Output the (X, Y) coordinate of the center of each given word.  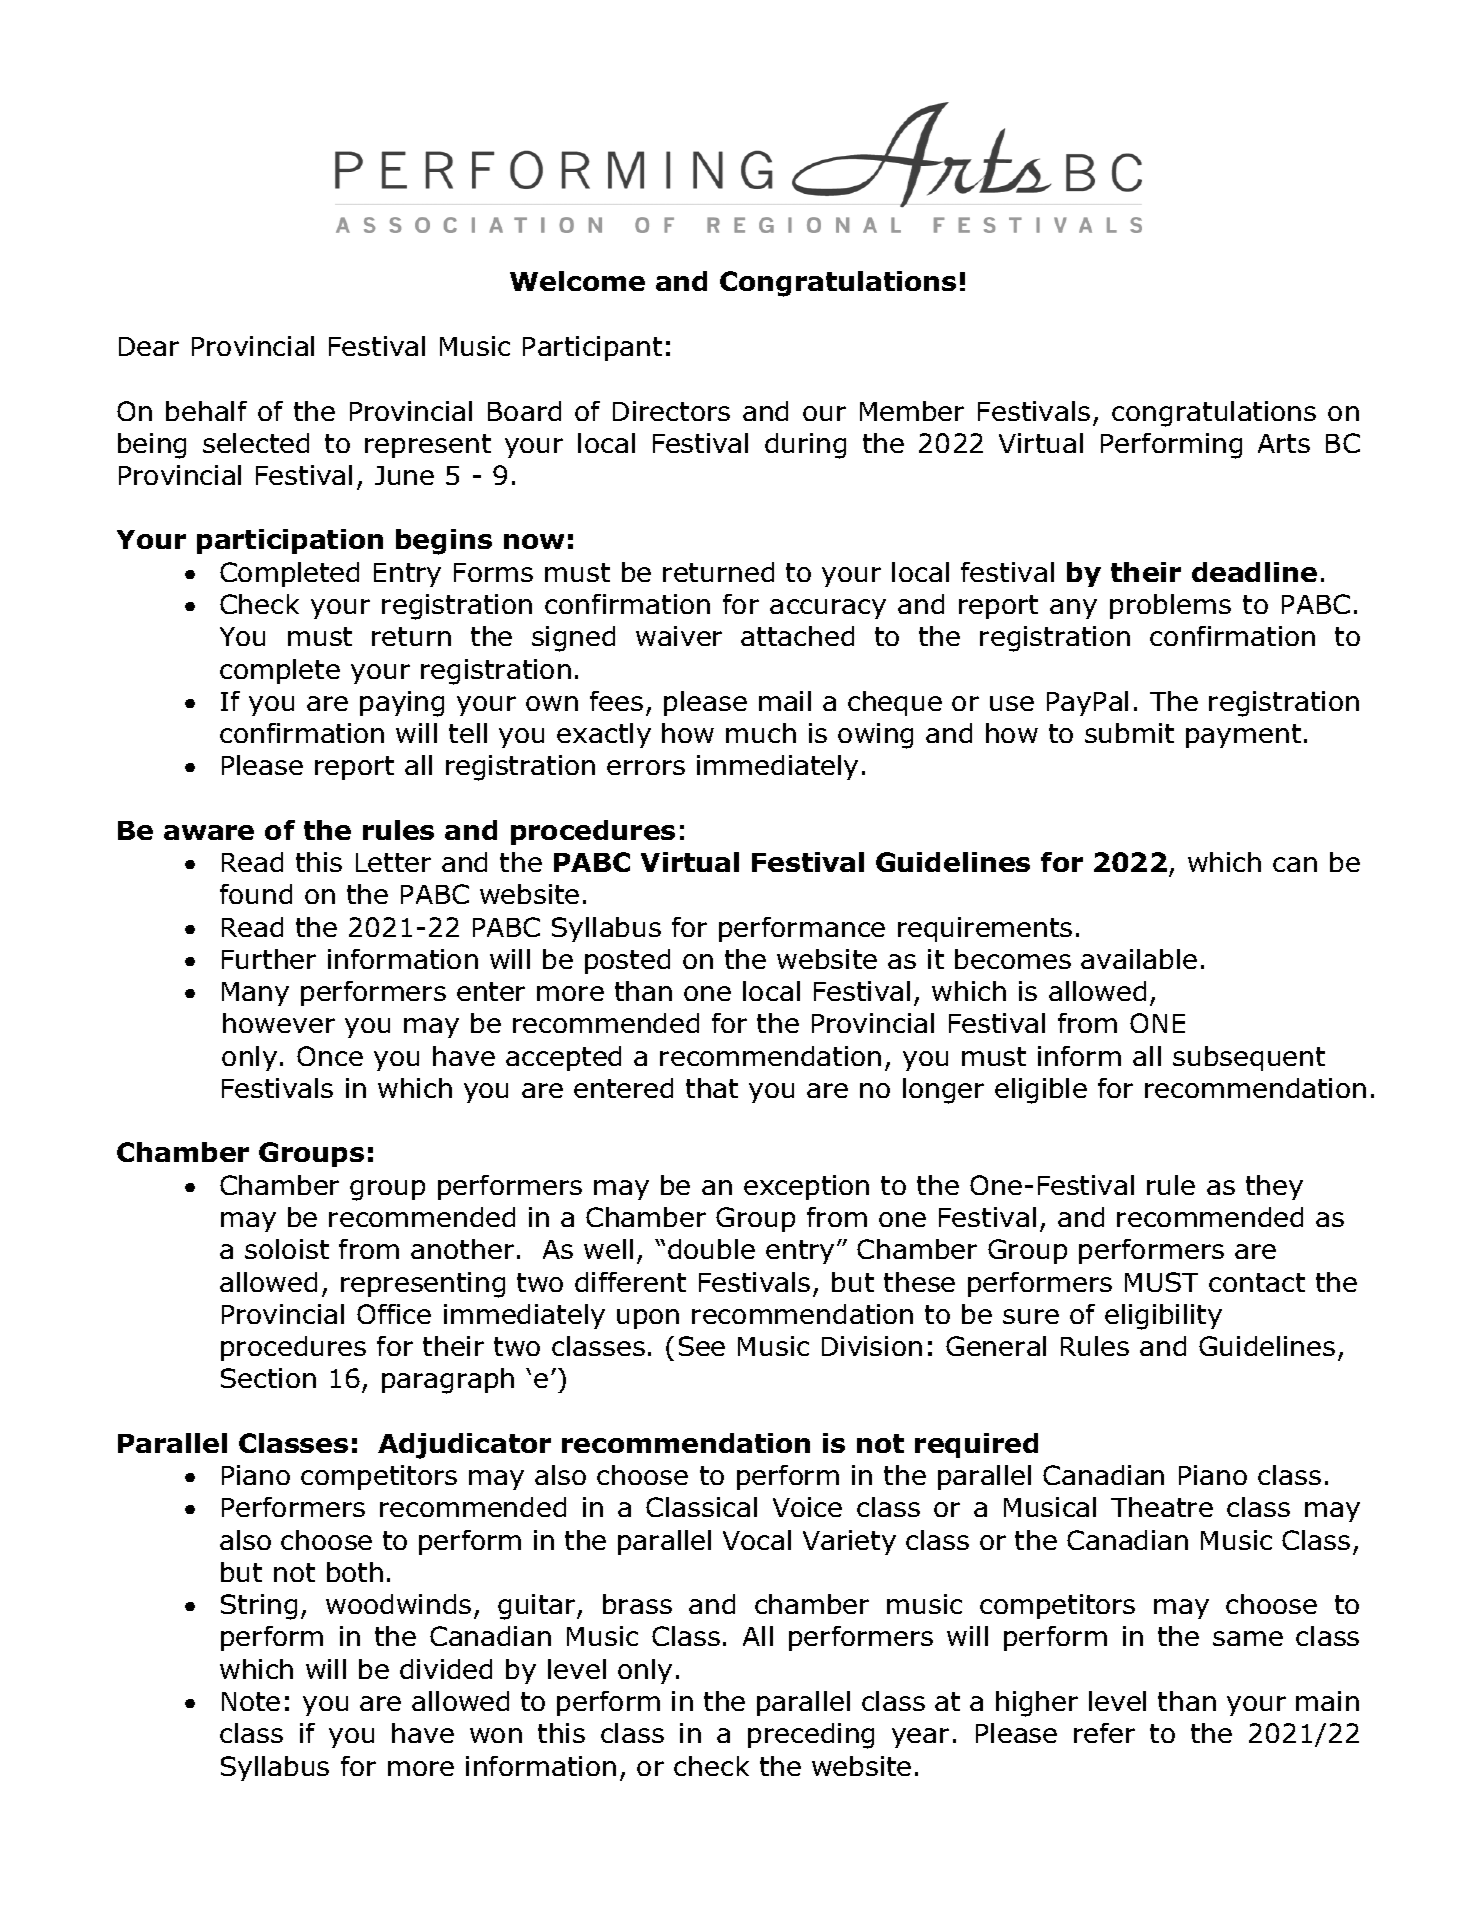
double (711, 1249)
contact (1257, 1282)
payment (1243, 736)
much (761, 733)
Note (251, 1701)
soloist (287, 1249)
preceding (811, 1736)
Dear (149, 346)
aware (209, 832)
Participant (592, 348)
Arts (1284, 443)
